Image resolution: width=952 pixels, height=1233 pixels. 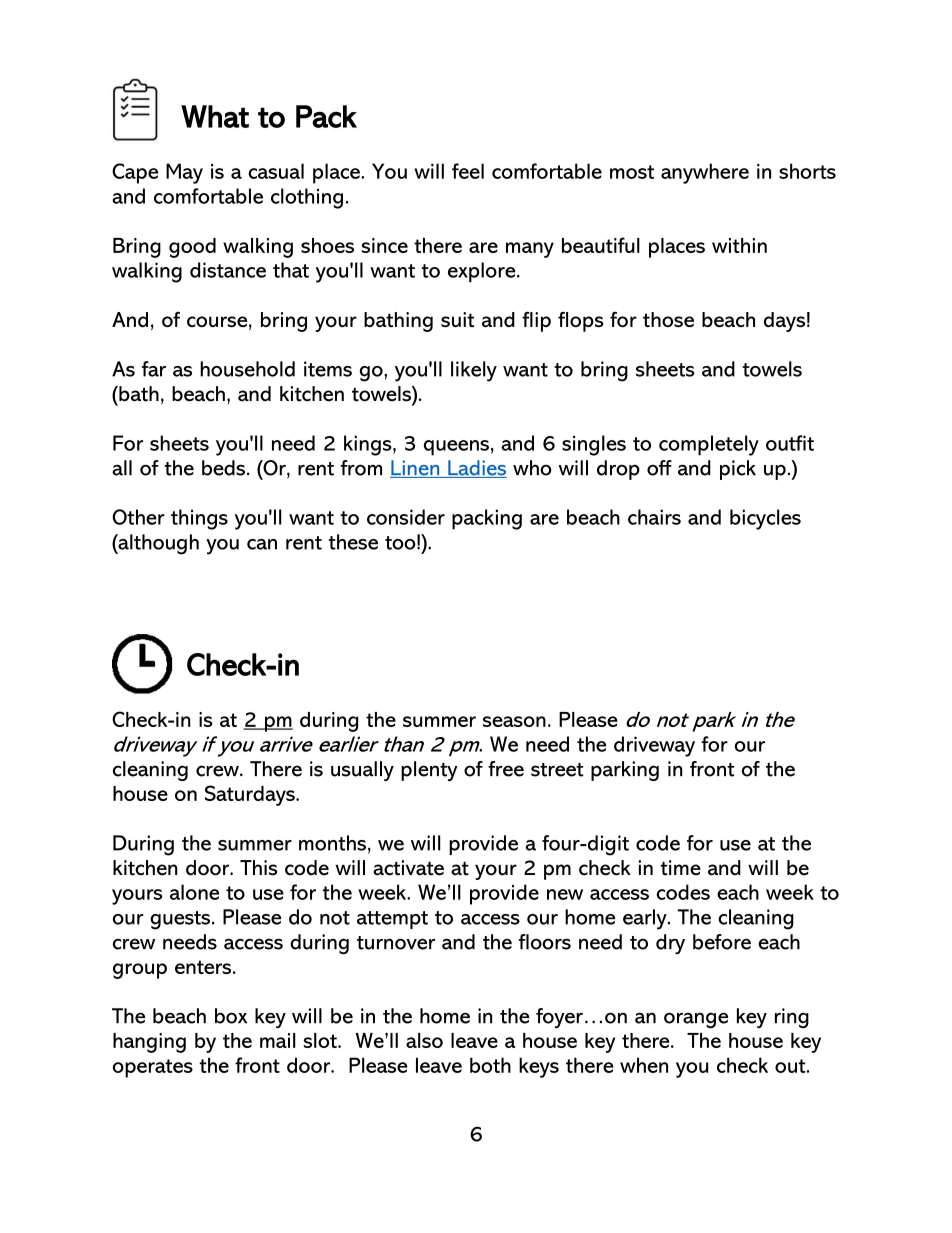 I want to click on season, so click(x=514, y=721).
